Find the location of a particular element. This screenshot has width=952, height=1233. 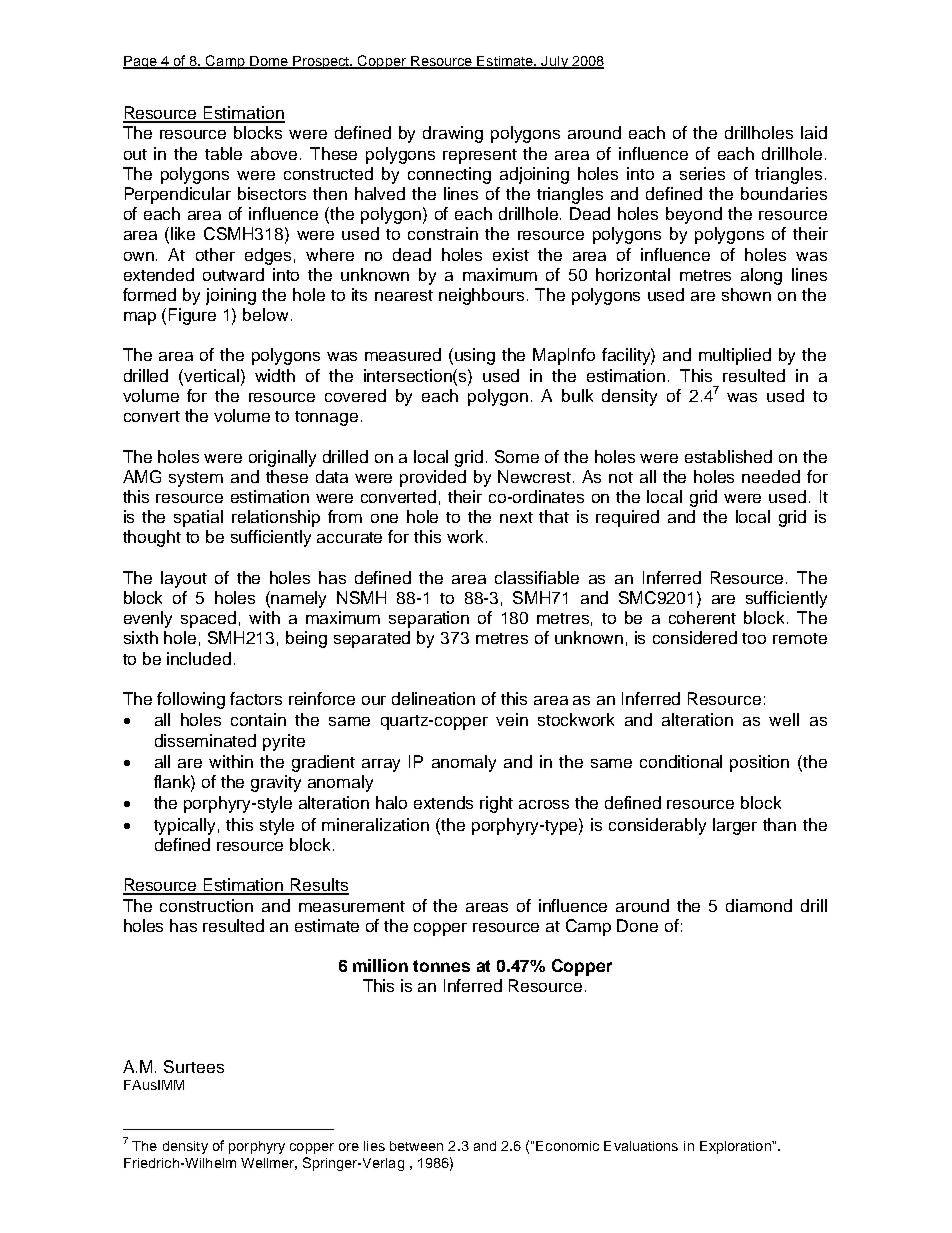

separation is located at coordinates (429, 619).
